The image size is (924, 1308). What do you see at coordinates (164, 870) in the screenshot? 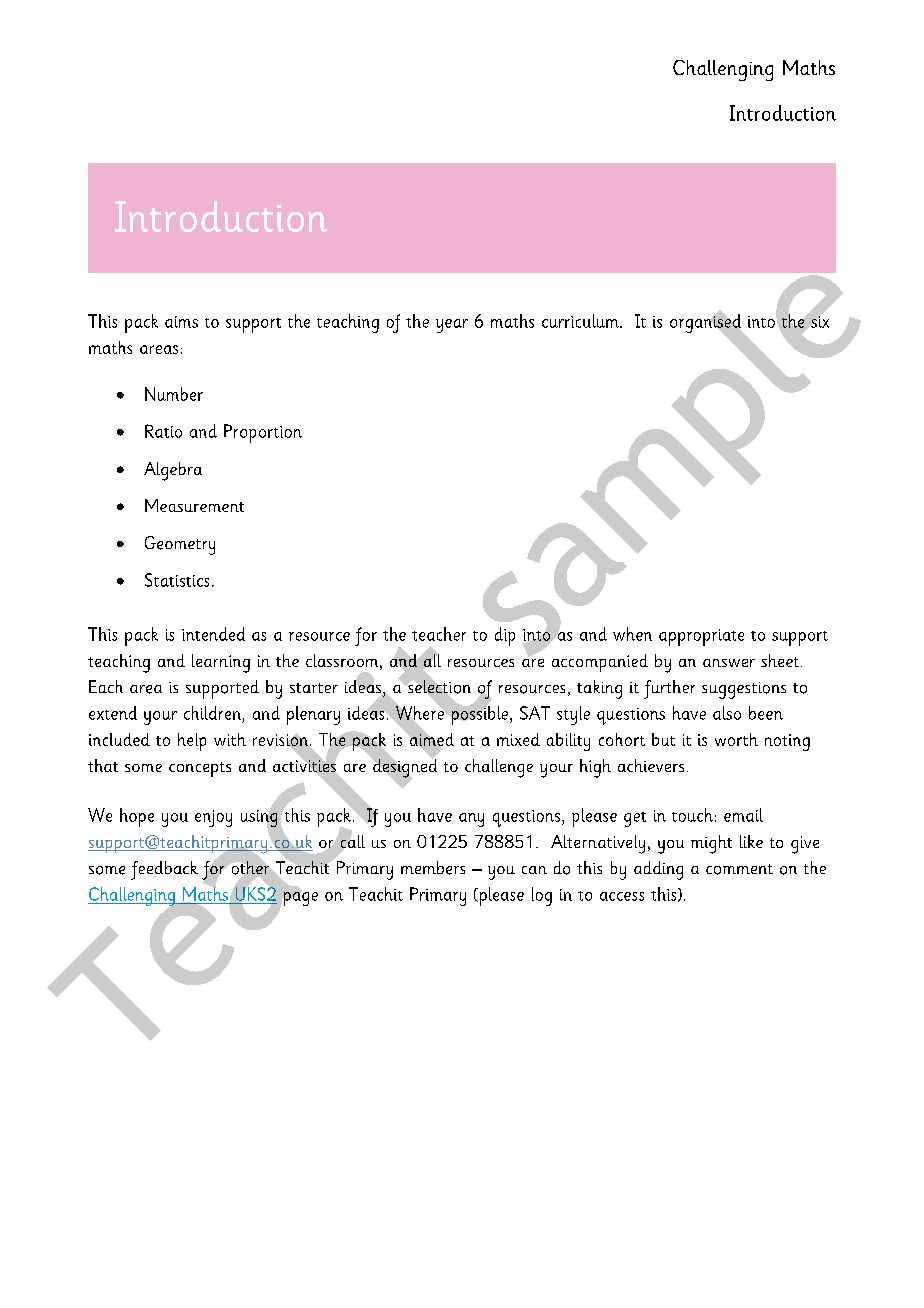
I see `feedback` at bounding box center [164, 870].
